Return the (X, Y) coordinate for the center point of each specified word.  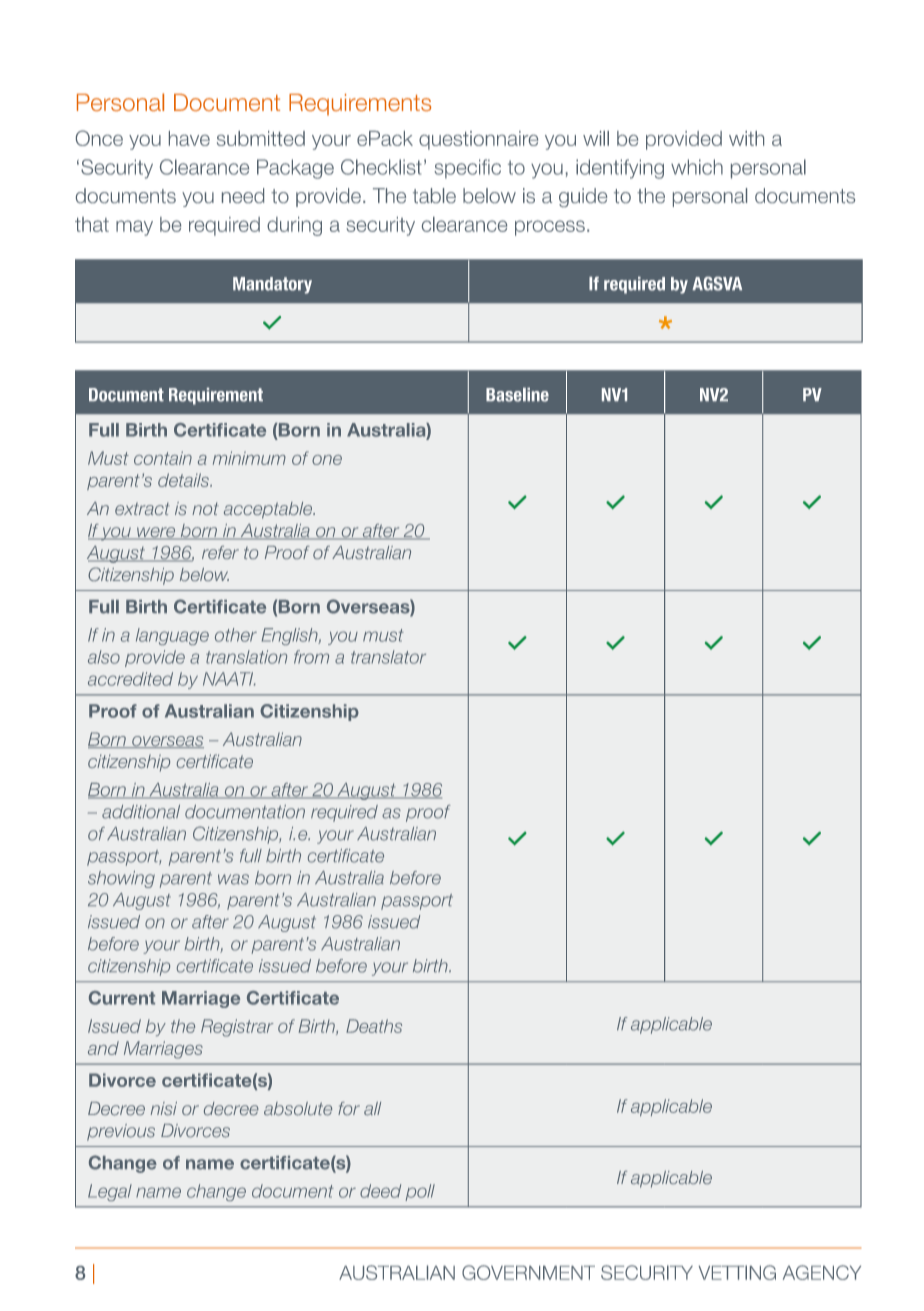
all (372, 1109)
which (697, 167)
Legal (110, 1192)
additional (141, 812)
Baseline (517, 395)
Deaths (374, 1026)
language (172, 636)
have (189, 138)
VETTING (737, 1272)
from (311, 657)
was (233, 879)
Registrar (237, 1028)
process (550, 228)
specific (467, 169)
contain (163, 458)
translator (388, 657)
